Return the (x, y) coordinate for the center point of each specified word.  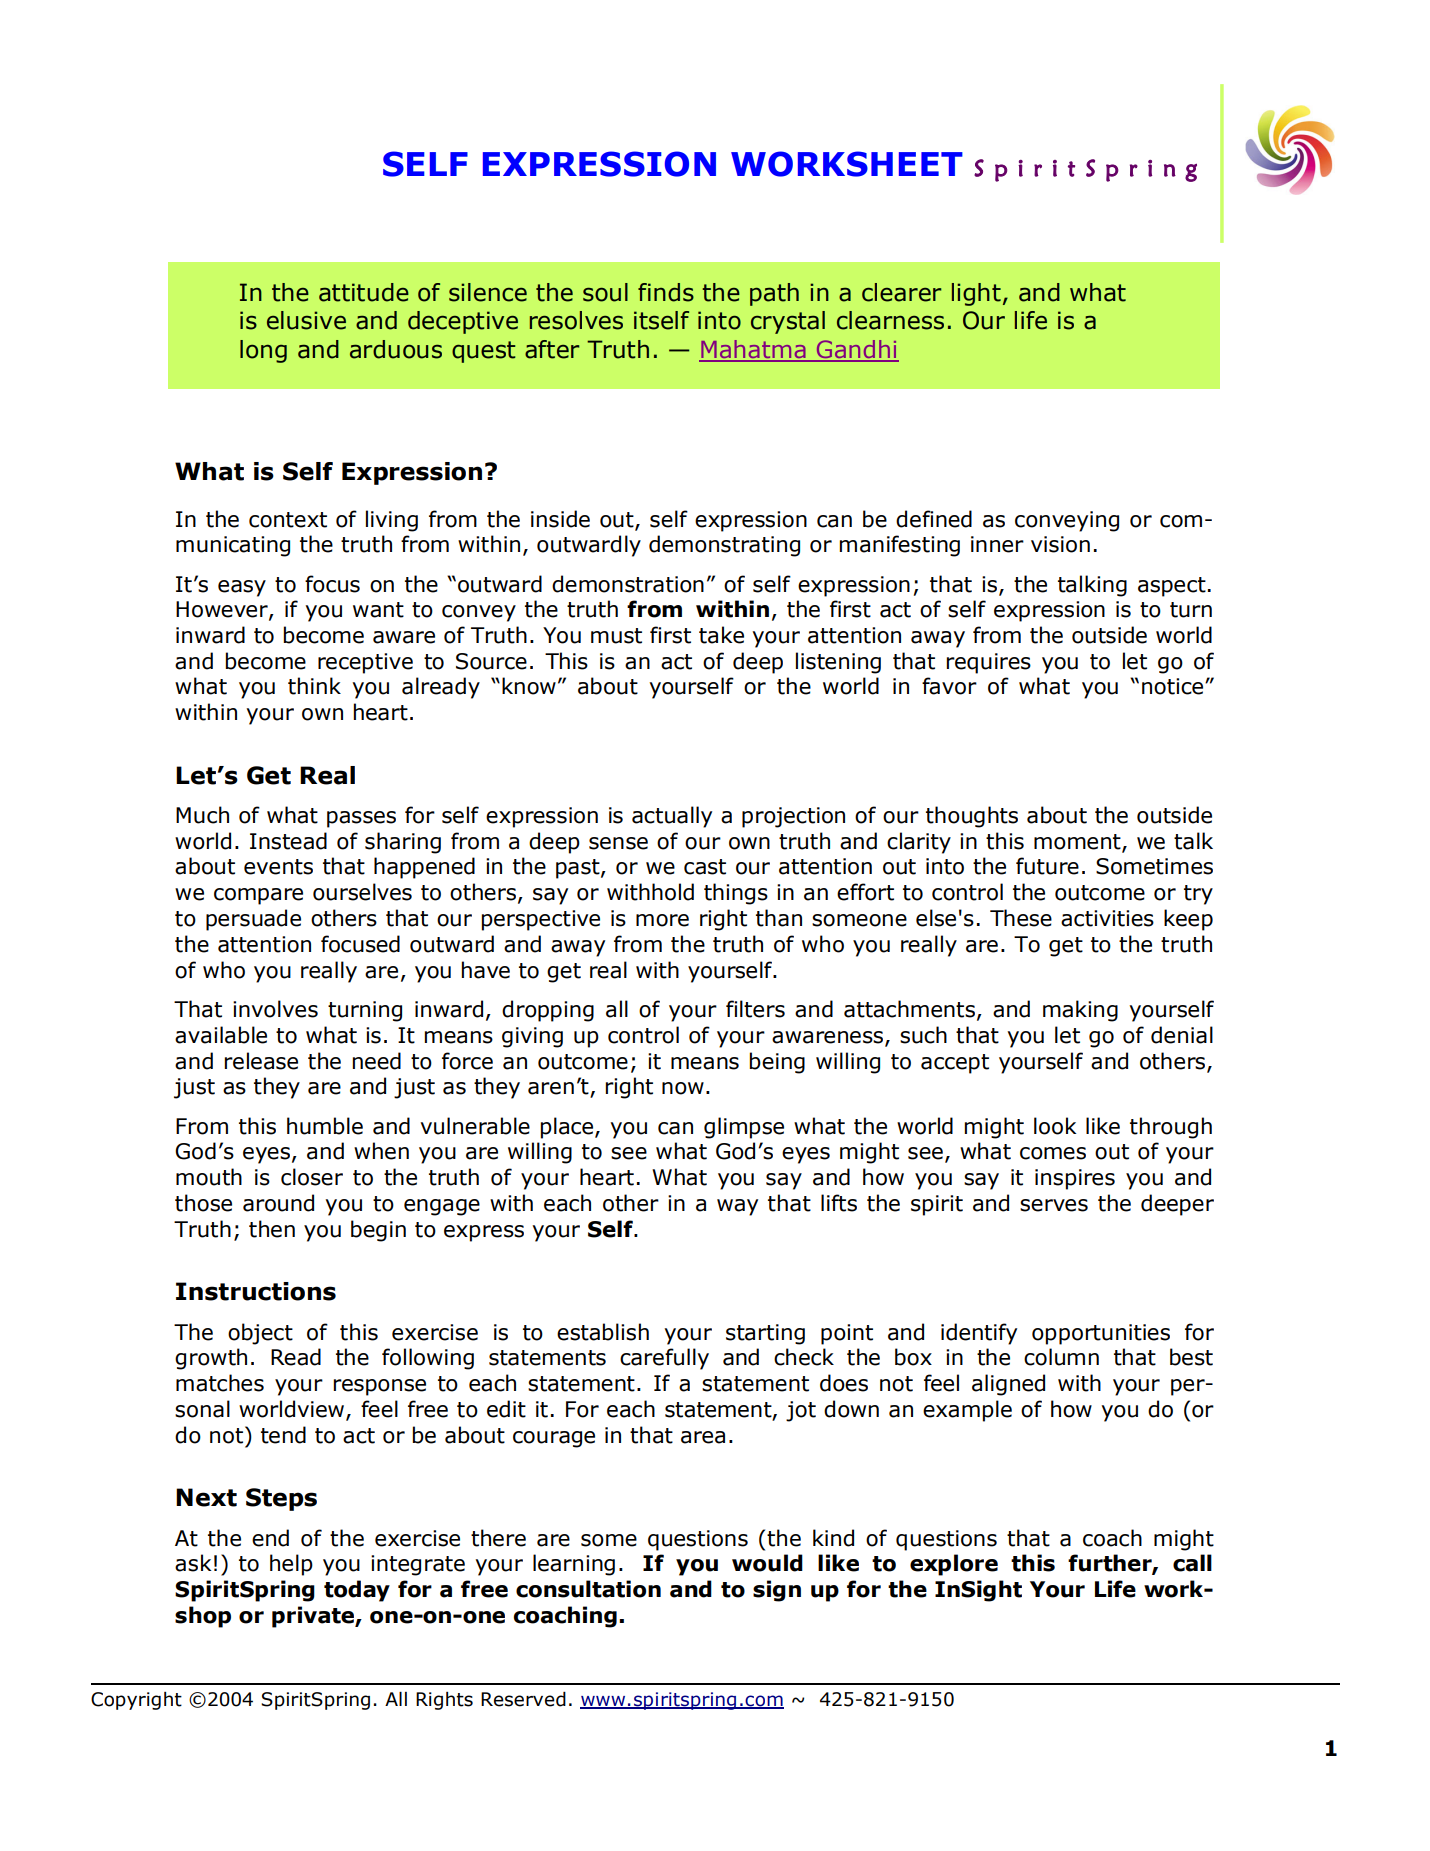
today (357, 1591)
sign (777, 1591)
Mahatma (753, 350)
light (976, 294)
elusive (306, 320)
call (1192, 1563)
